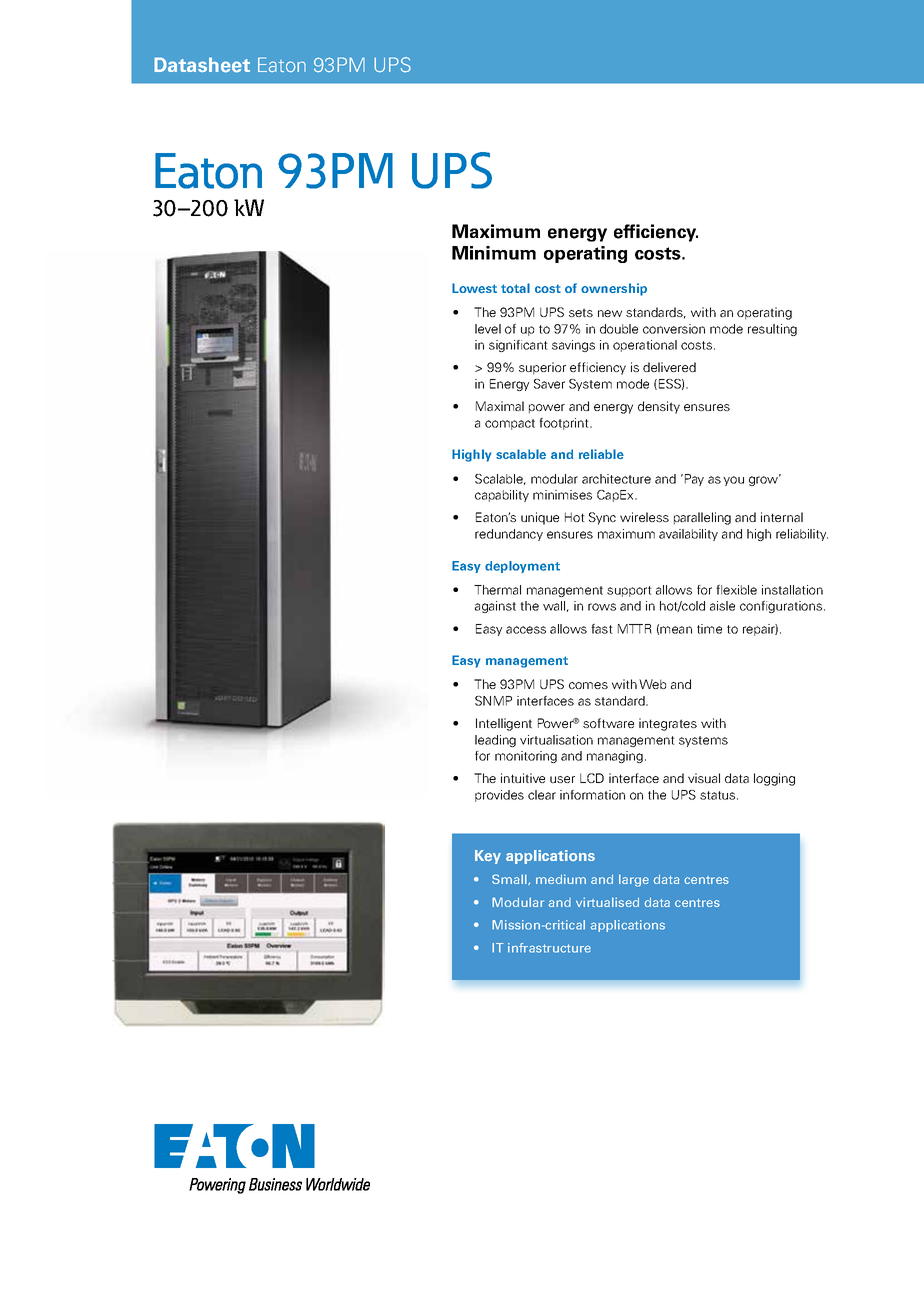 Image resolution: width=924 pixels, height=1308 pixels. Describe the element at coordinates (772, 330) in the document. I see `resulting` at that location.
